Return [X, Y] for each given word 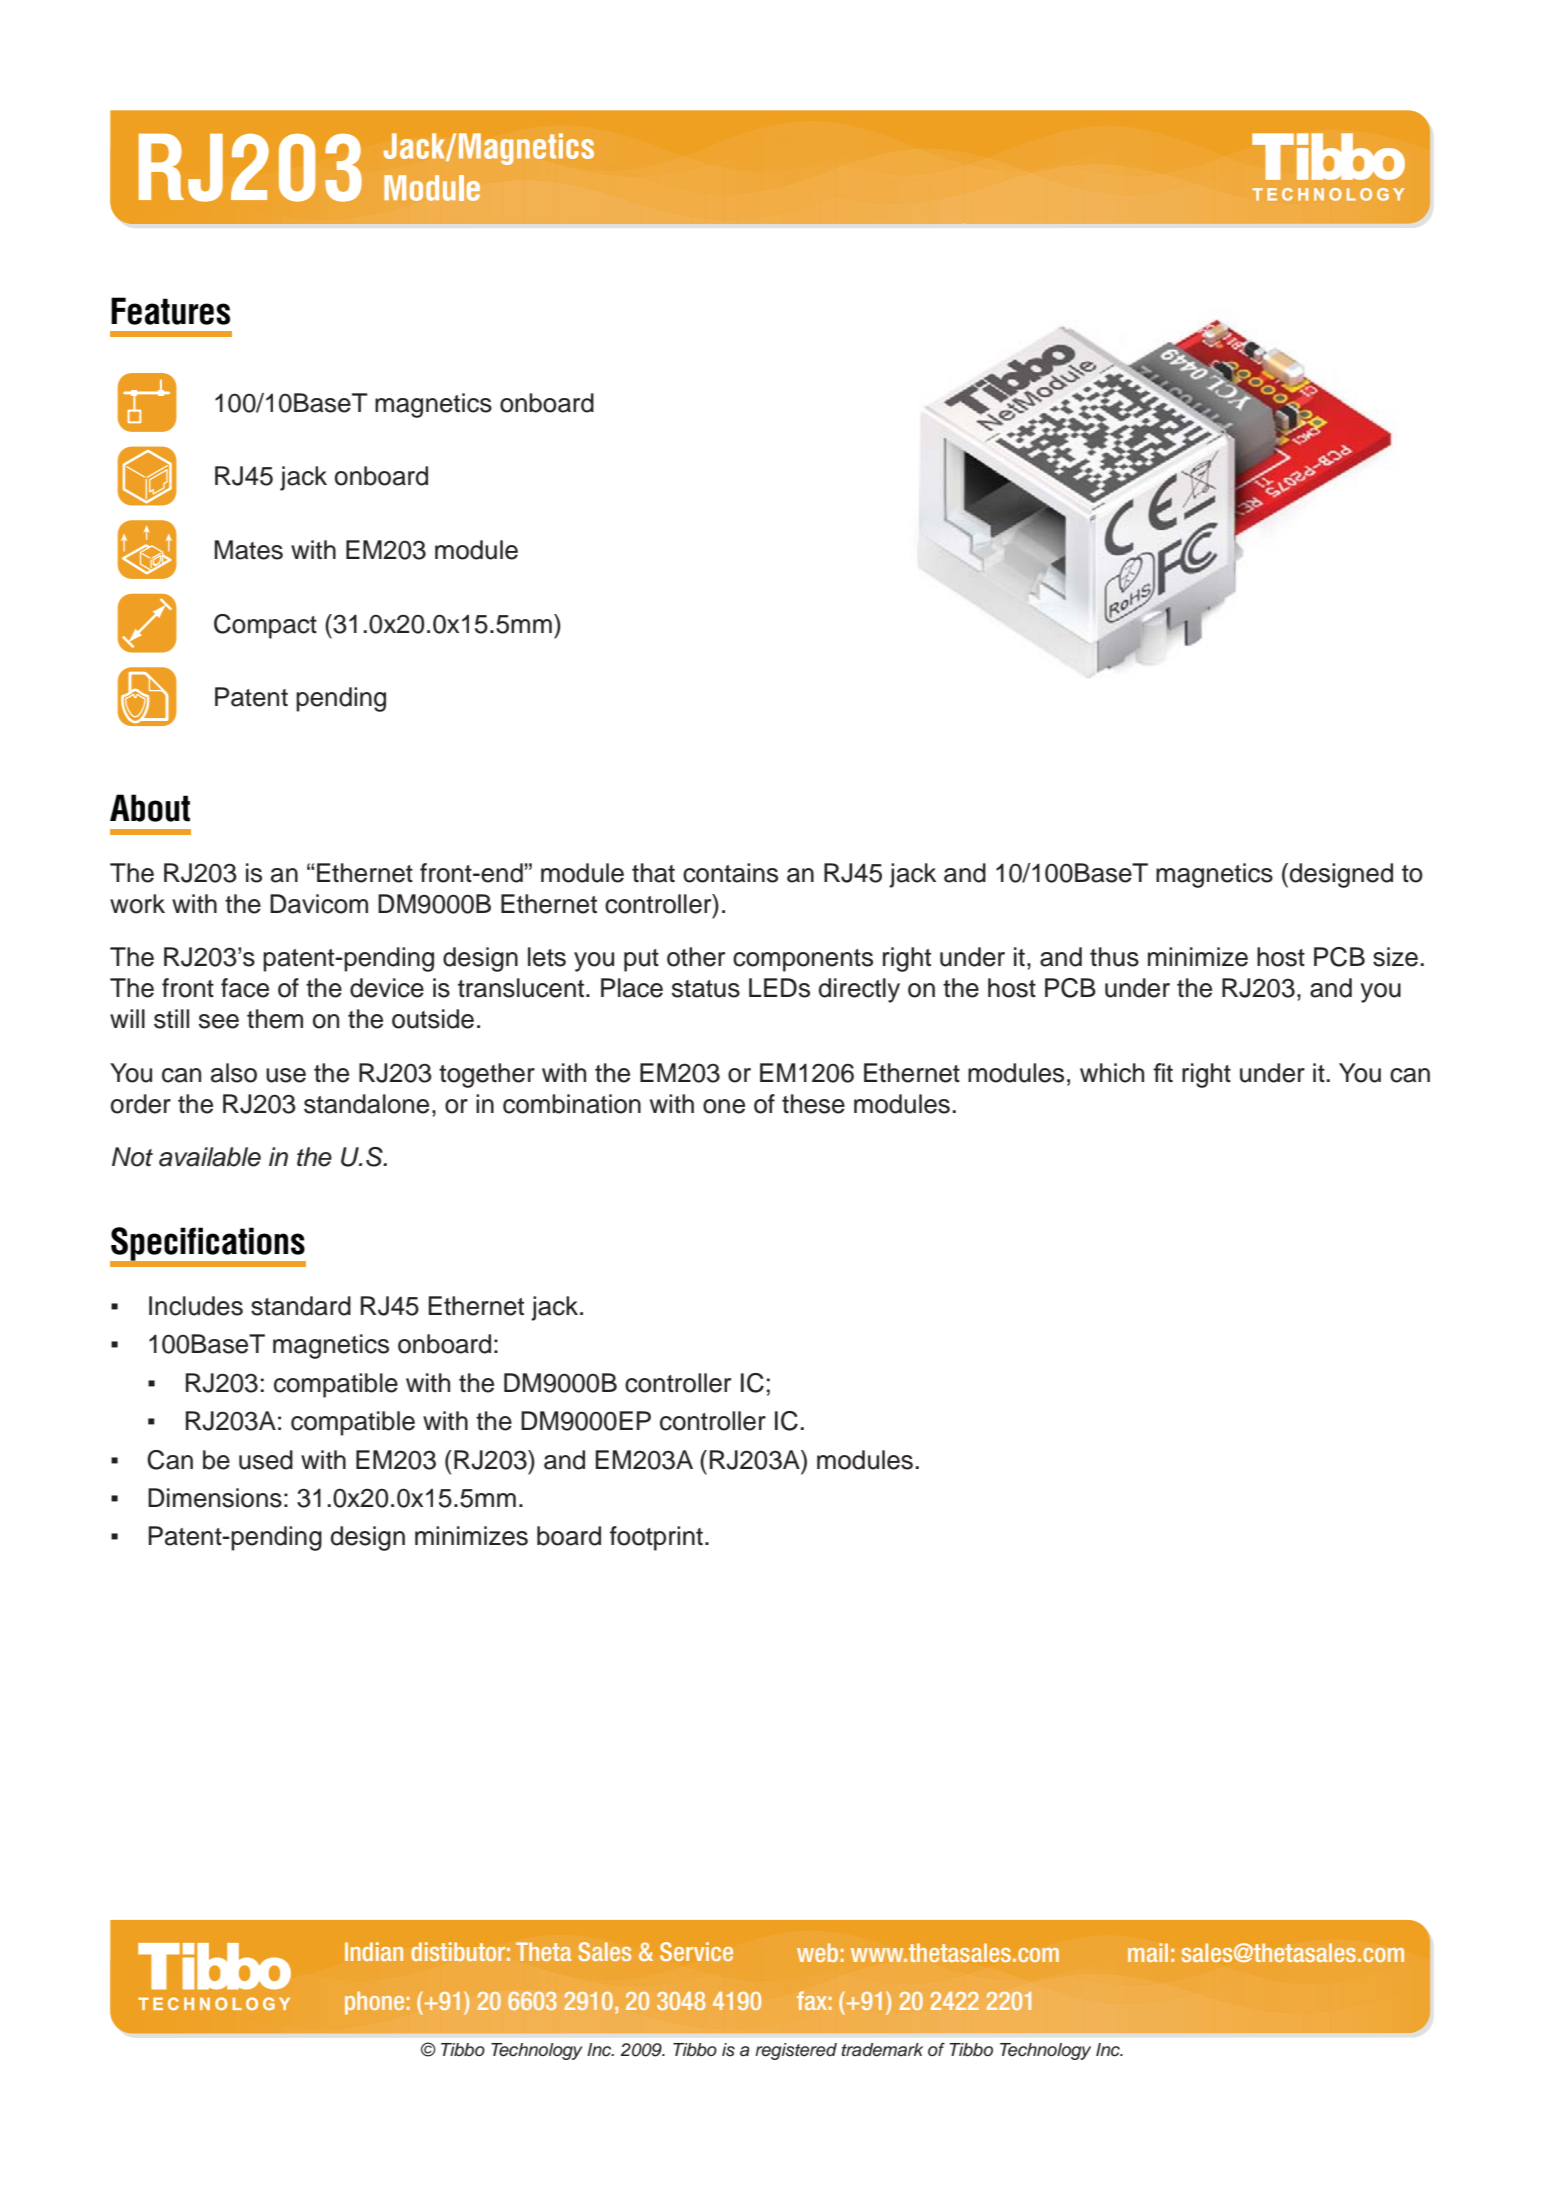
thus [1114, 957]
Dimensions [215, 1498]
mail [1148, 1952]
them [275, 1019]
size [1395, 957]
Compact [265, 626]
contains [730, 873]
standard [301, 1306]
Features [170, 311]
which [1112, 1073]
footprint [656, 1538]
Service [696, 1951]
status [706, 989]
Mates [248, 550]
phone [374, 2003]
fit [1163, 1072]
